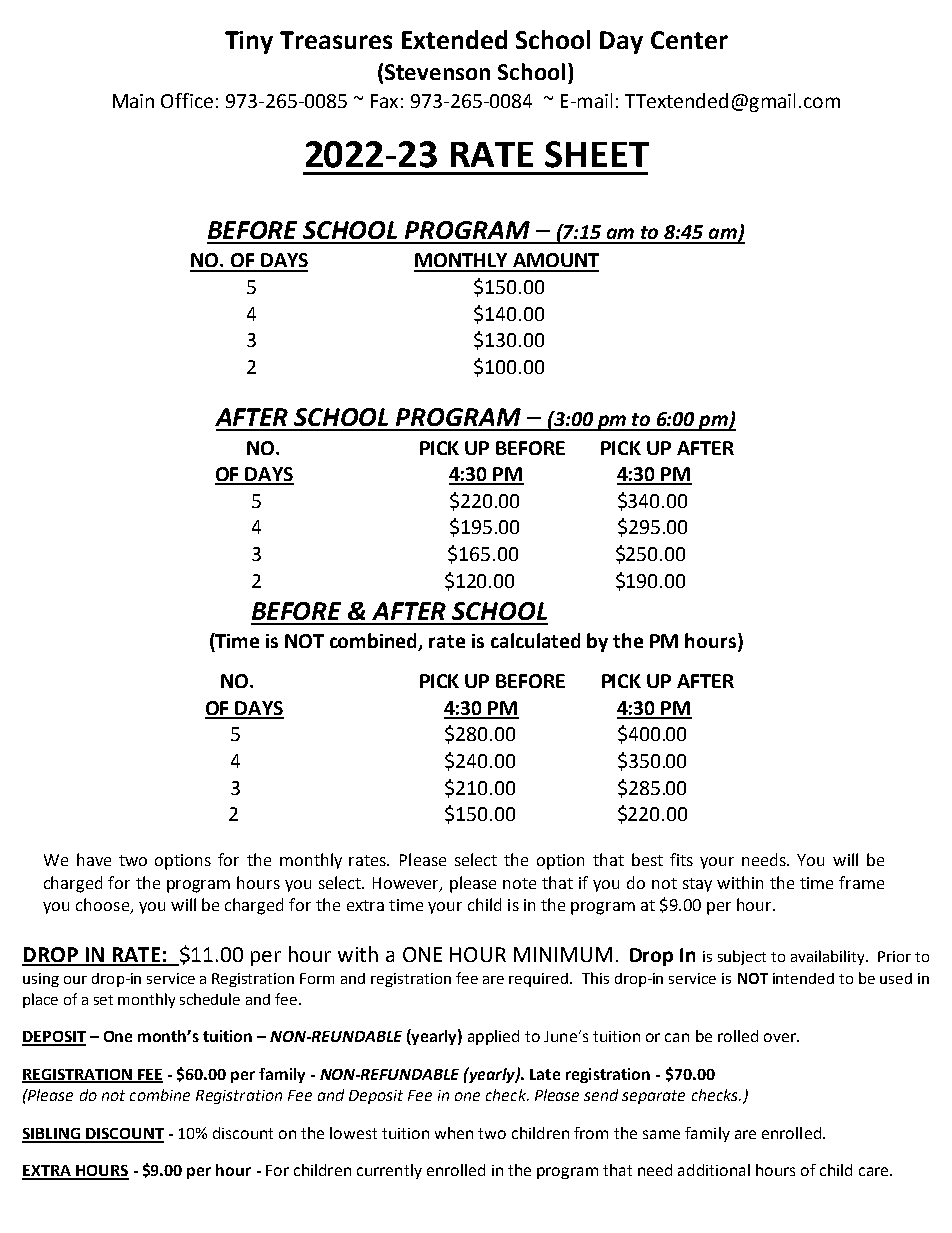 The height and width of the document is (1233, 952). Describe the element at coordinates (94, 859) in the document. I see `have` at that location.
